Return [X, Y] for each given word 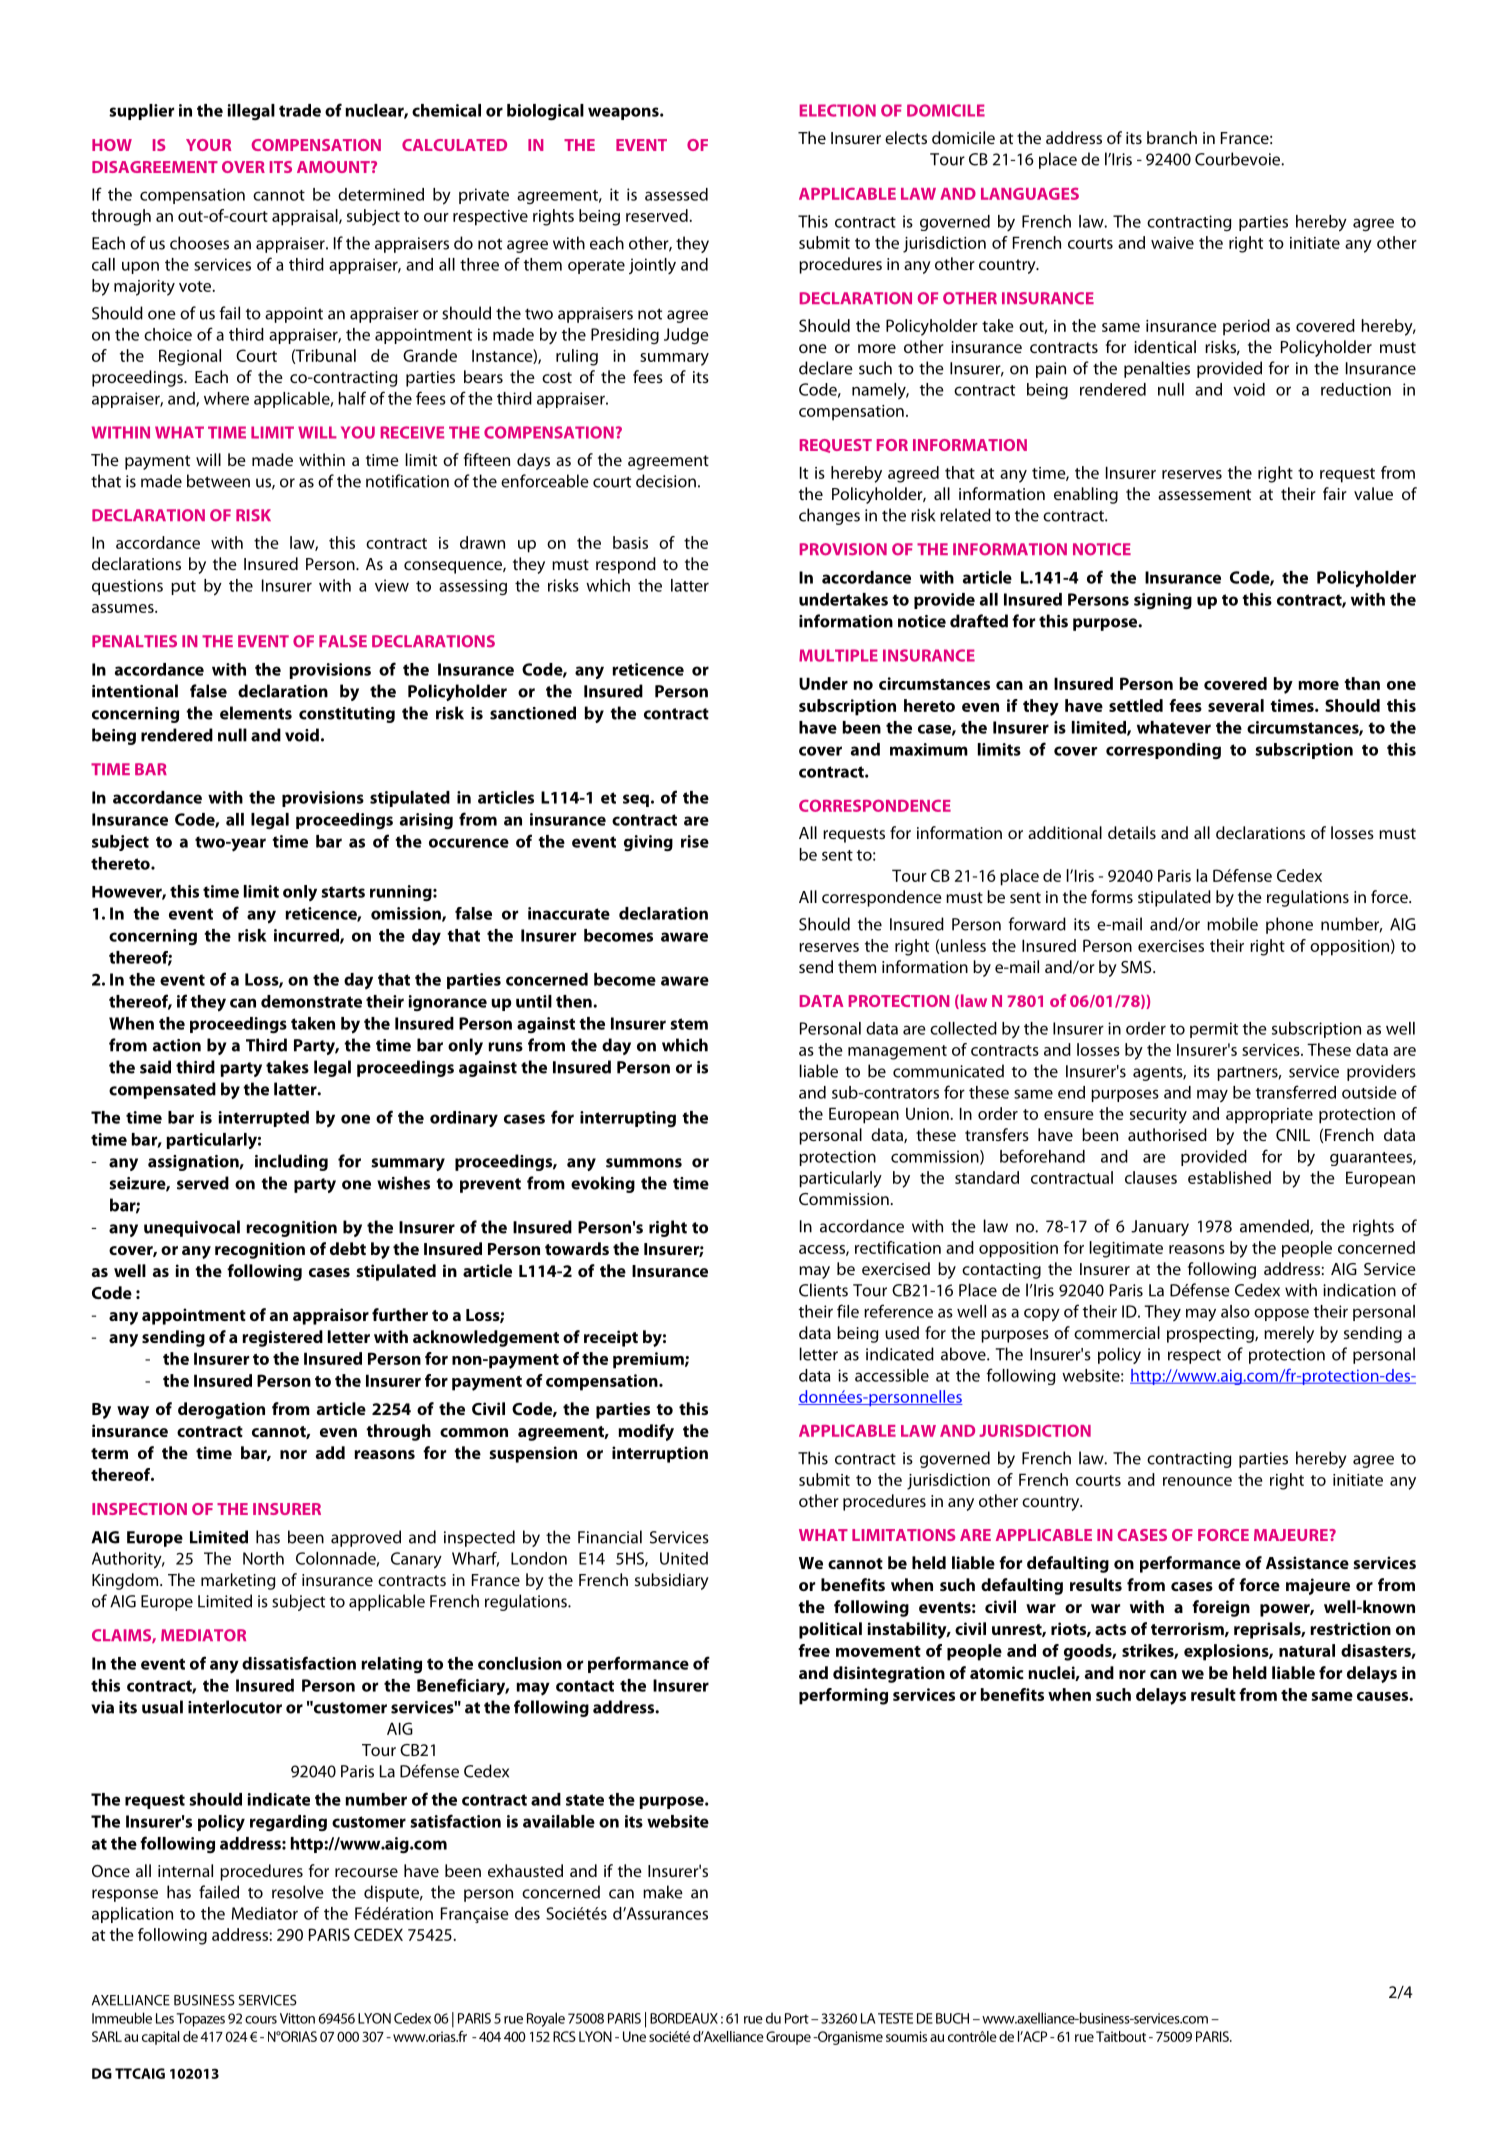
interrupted [264, 1119]
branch [1172, 137]
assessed [676, 194]
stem [689, 1024]
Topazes [200, 2020]
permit [1214, 1030]
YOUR [208, 145]
